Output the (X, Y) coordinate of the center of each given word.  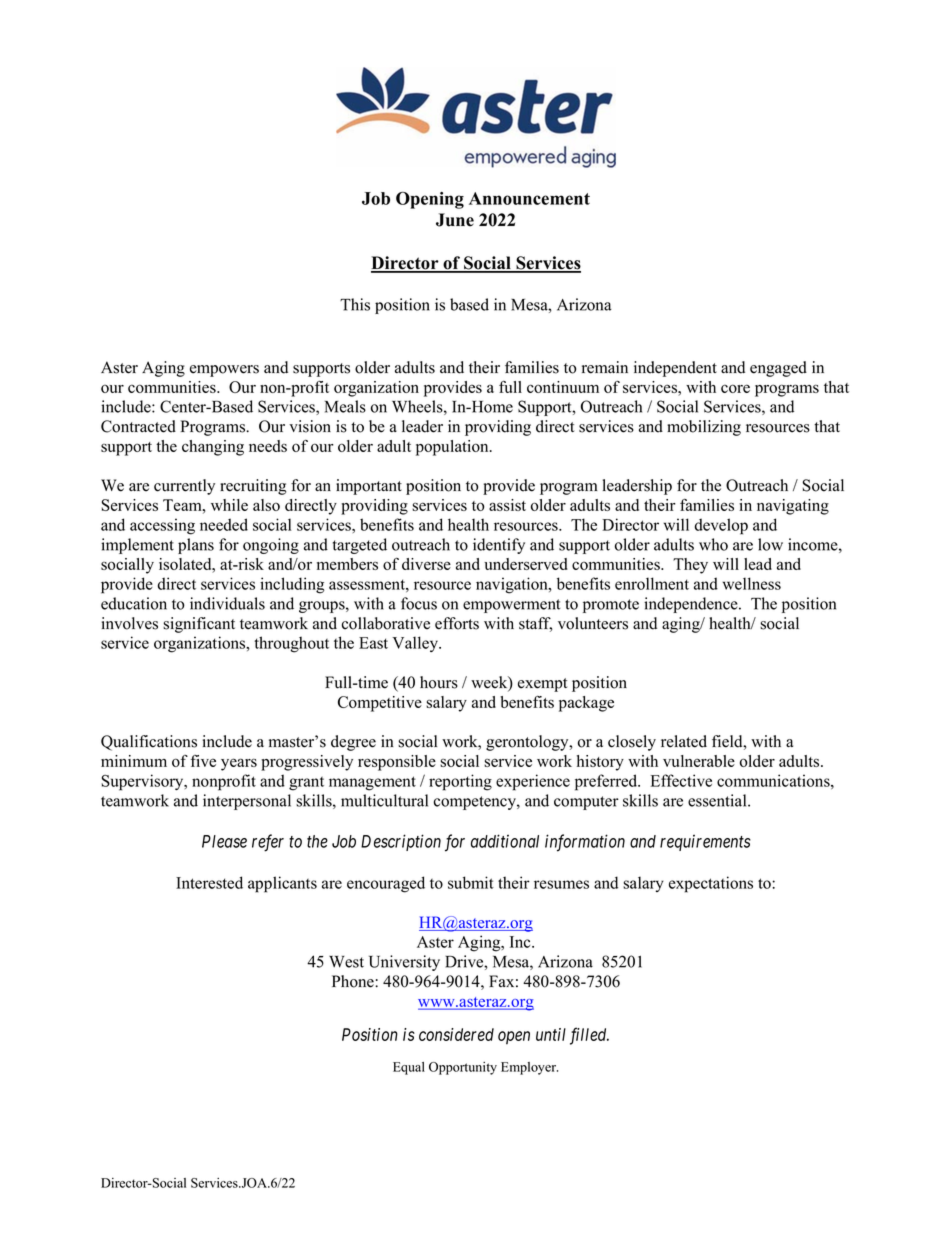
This (355, 304)
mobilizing (704, 428)
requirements (705, 843)
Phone (354, 981)
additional (505, 841)
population (453, 448)
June (455, 220)
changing (213, 448)
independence (692, 605)
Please (224, 841)
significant (199, 625)
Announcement (529, 198)
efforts (457, 623)
